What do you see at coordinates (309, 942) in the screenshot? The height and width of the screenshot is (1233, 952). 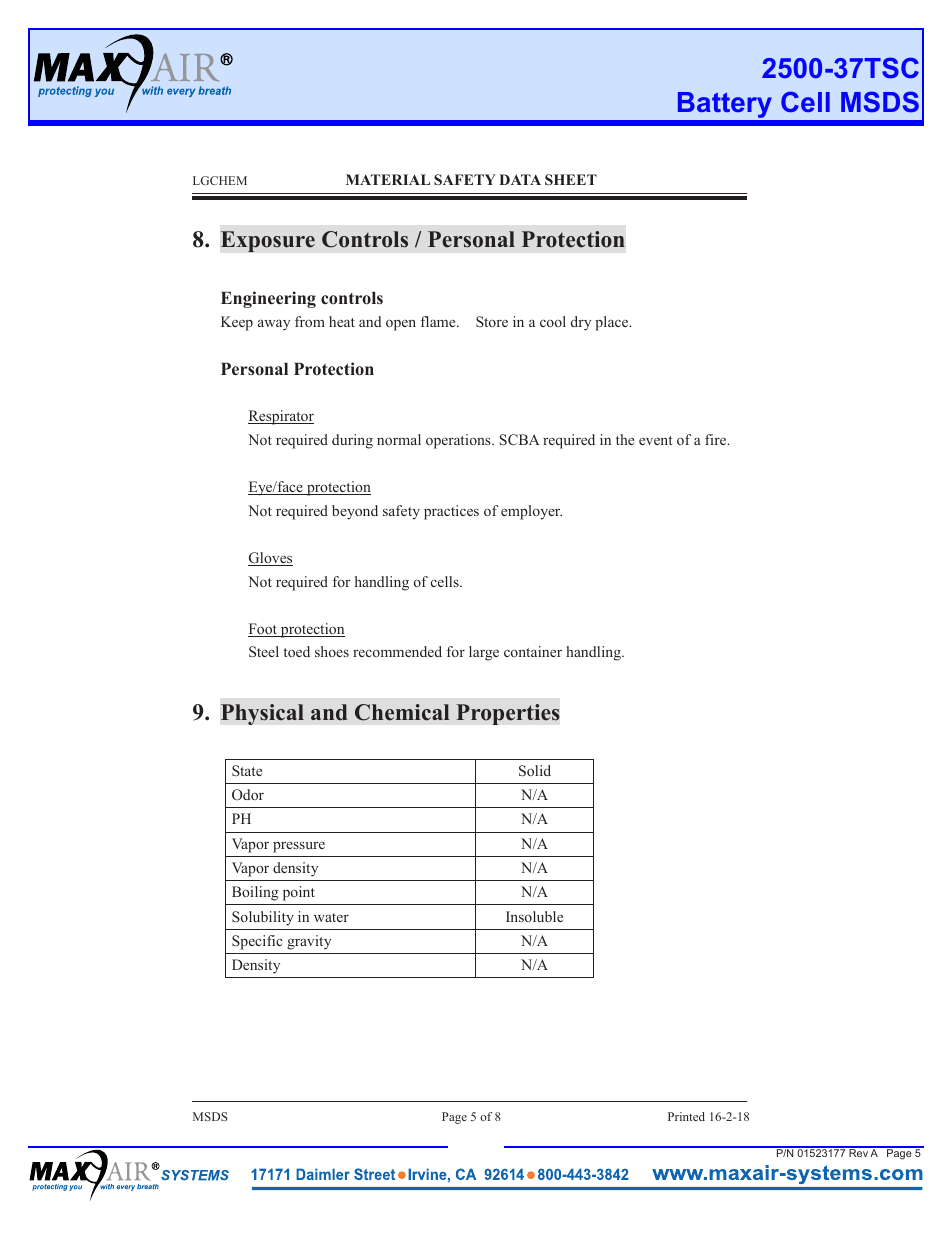 I see `gravity` at bounding box center [309, 942].
